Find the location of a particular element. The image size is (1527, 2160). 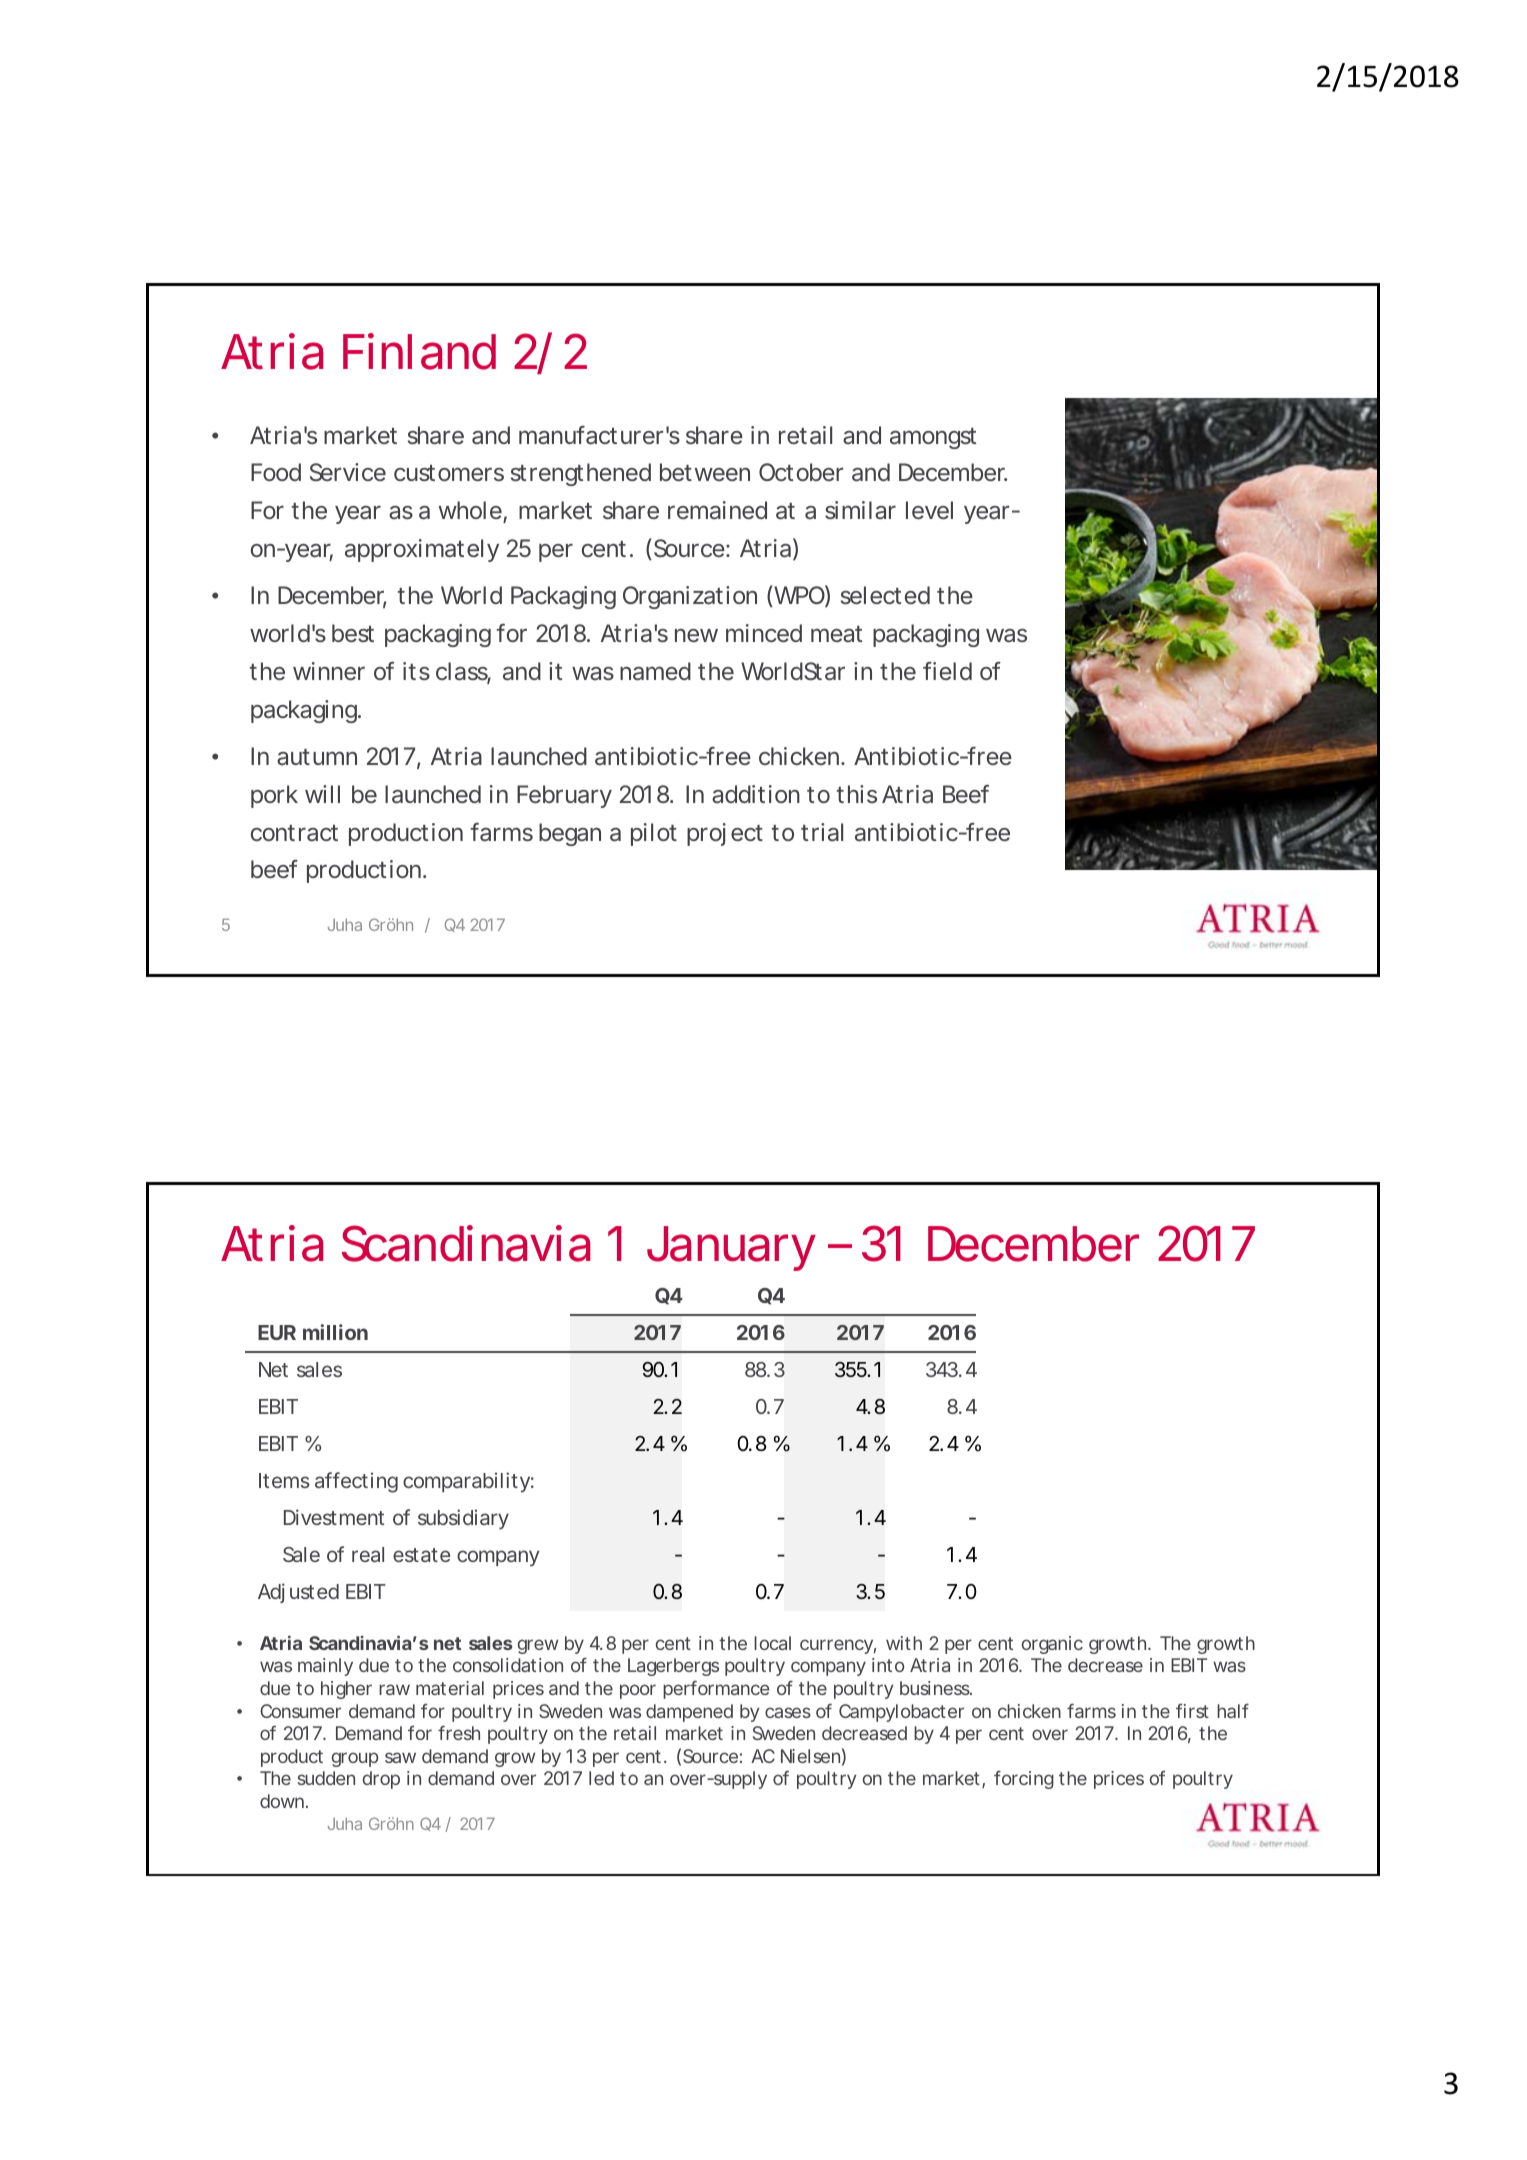

contract is located at coordinates (294, 833).
